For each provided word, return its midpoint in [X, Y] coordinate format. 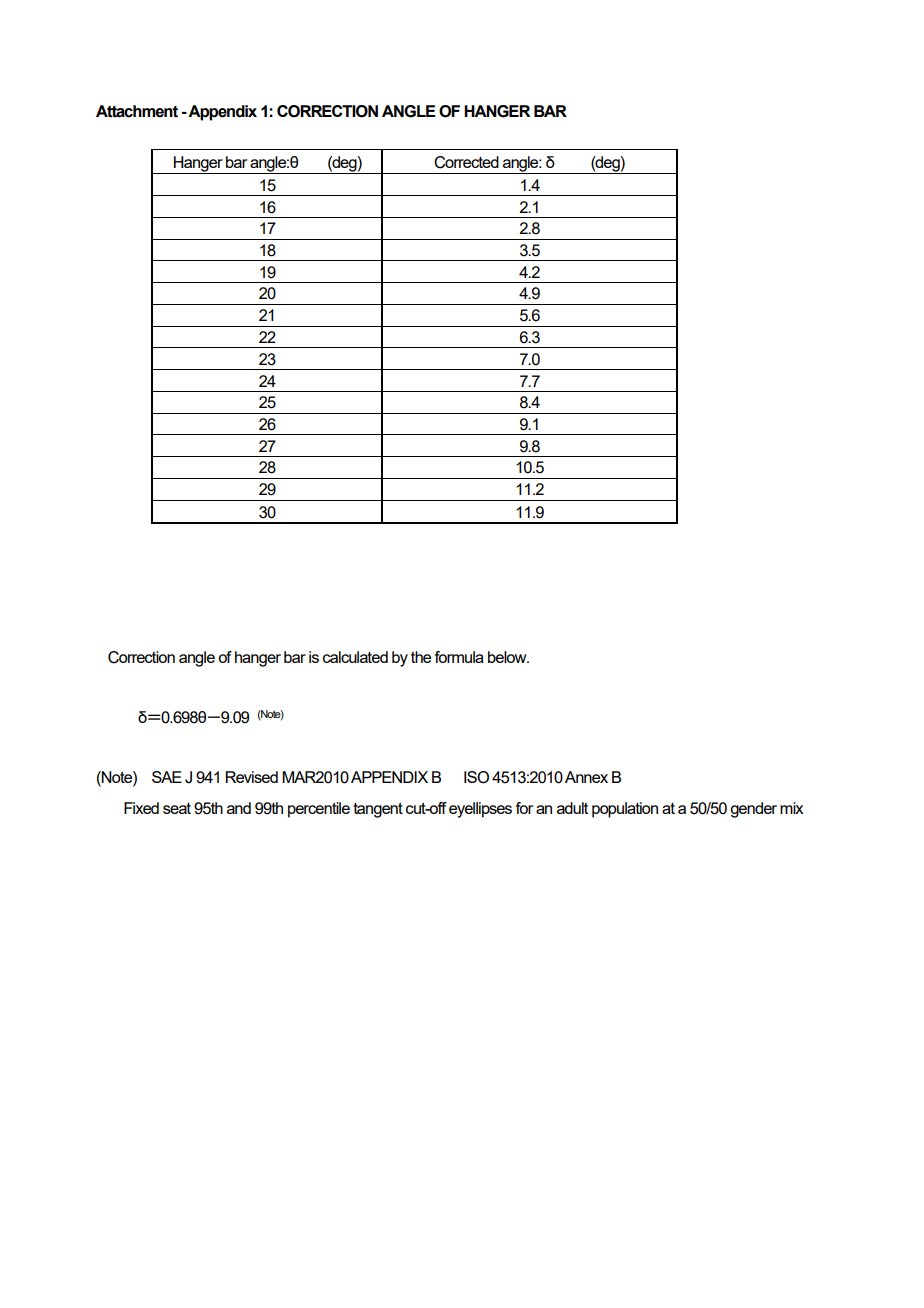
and [239, 808]
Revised [252, 777]
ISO [476, 777]
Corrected [466, 162]
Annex [586, 777]
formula [459, 657]
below [508, 657]
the [421, 657]
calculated [355, 657]
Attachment [137, 111]
